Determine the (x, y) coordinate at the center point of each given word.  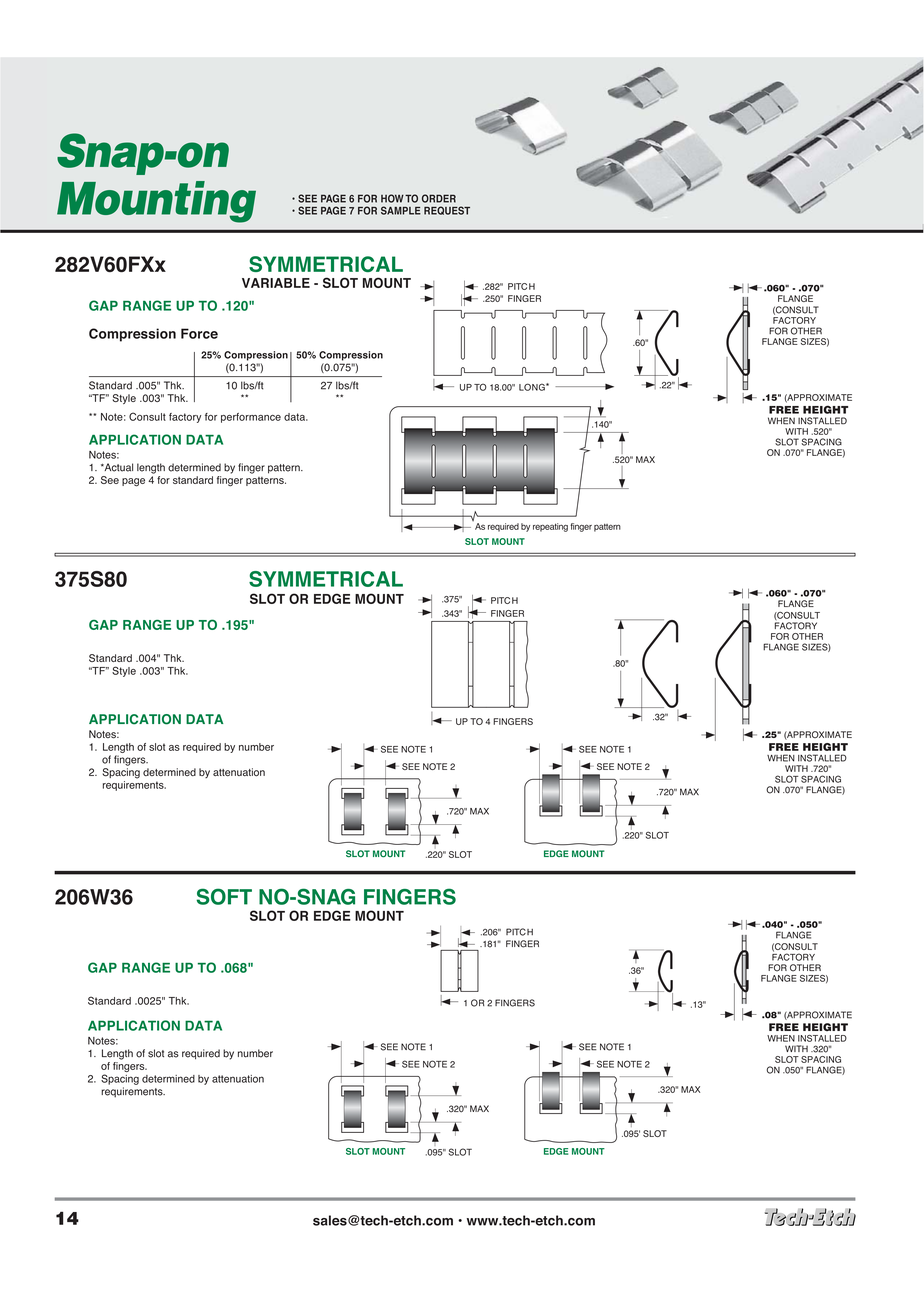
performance (251, 418)
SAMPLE (401, 210)
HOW (392, 198)
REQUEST (447, 210)
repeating (550, 527)
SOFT (224, 896)
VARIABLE (276, 283)
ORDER (439, 198)
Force (199, 333)
